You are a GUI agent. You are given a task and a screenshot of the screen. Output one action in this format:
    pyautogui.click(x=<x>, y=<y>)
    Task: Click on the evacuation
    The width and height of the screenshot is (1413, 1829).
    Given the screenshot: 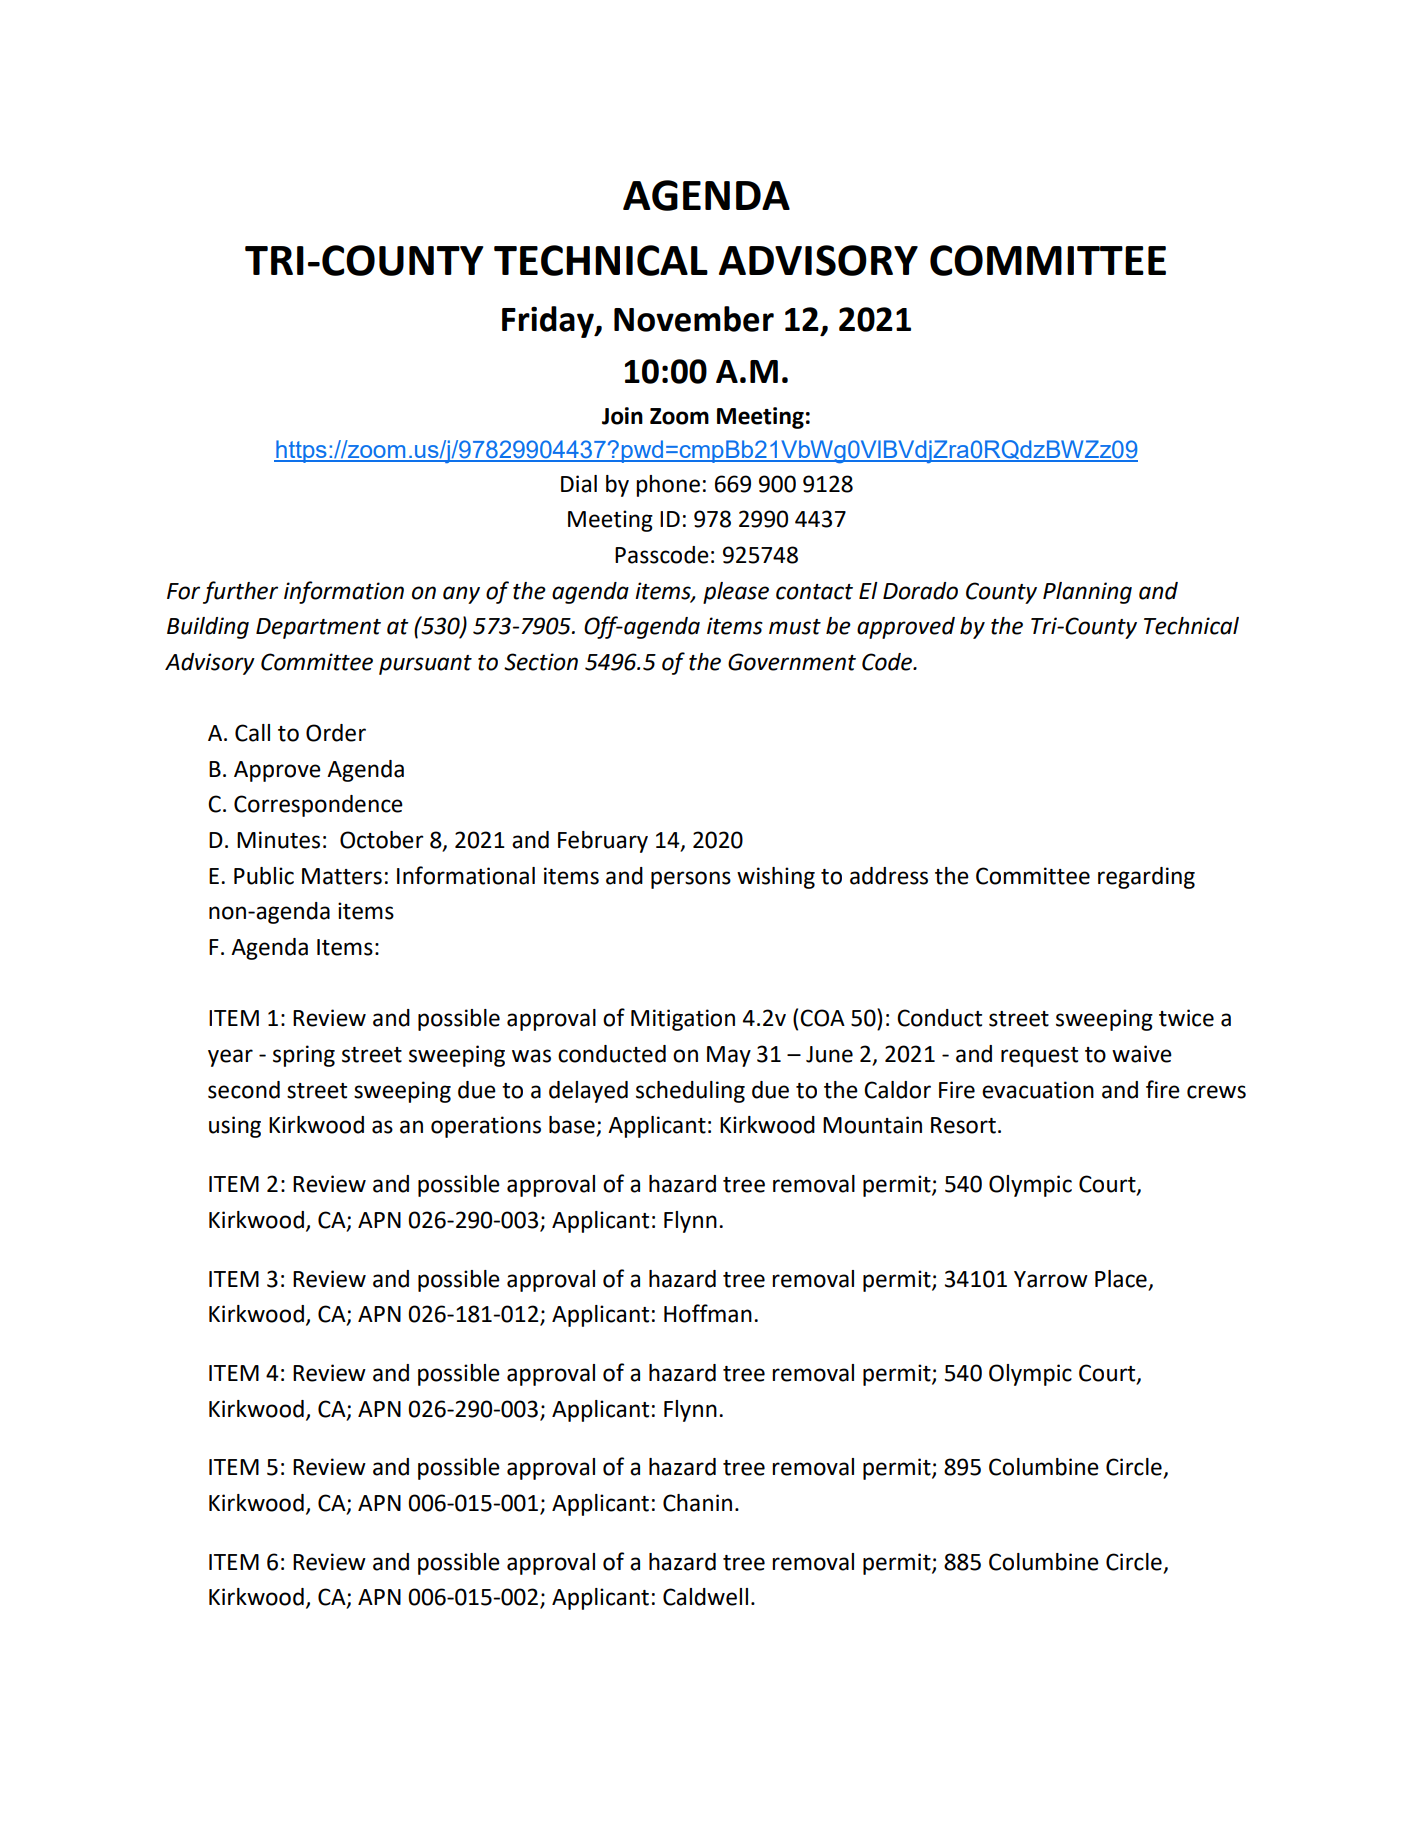 What is the action you would take?
    pyautogui.click(x=1038, y=1090)
